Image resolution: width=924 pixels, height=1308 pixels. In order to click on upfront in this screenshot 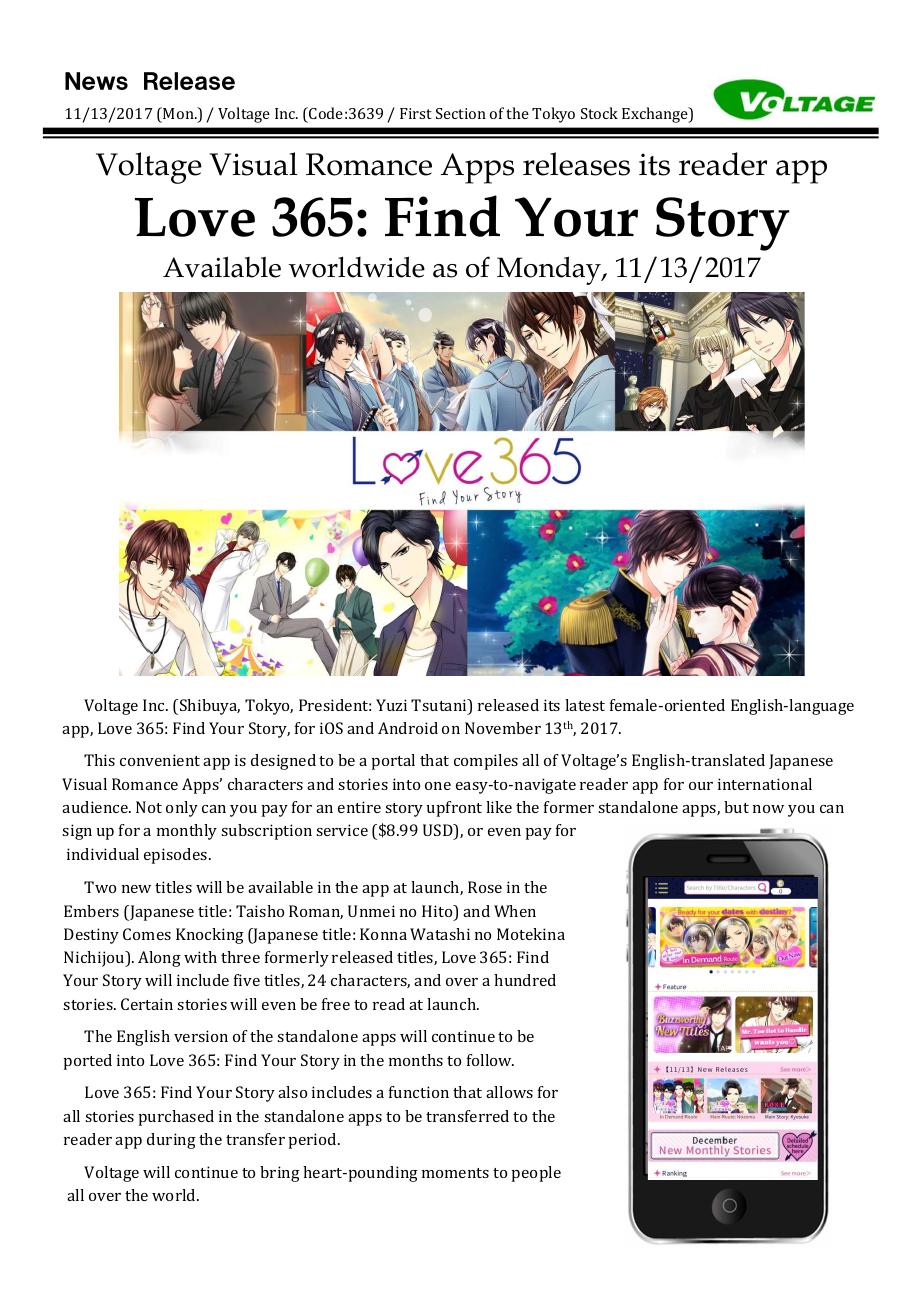, I will do `click(454, 809)`.
